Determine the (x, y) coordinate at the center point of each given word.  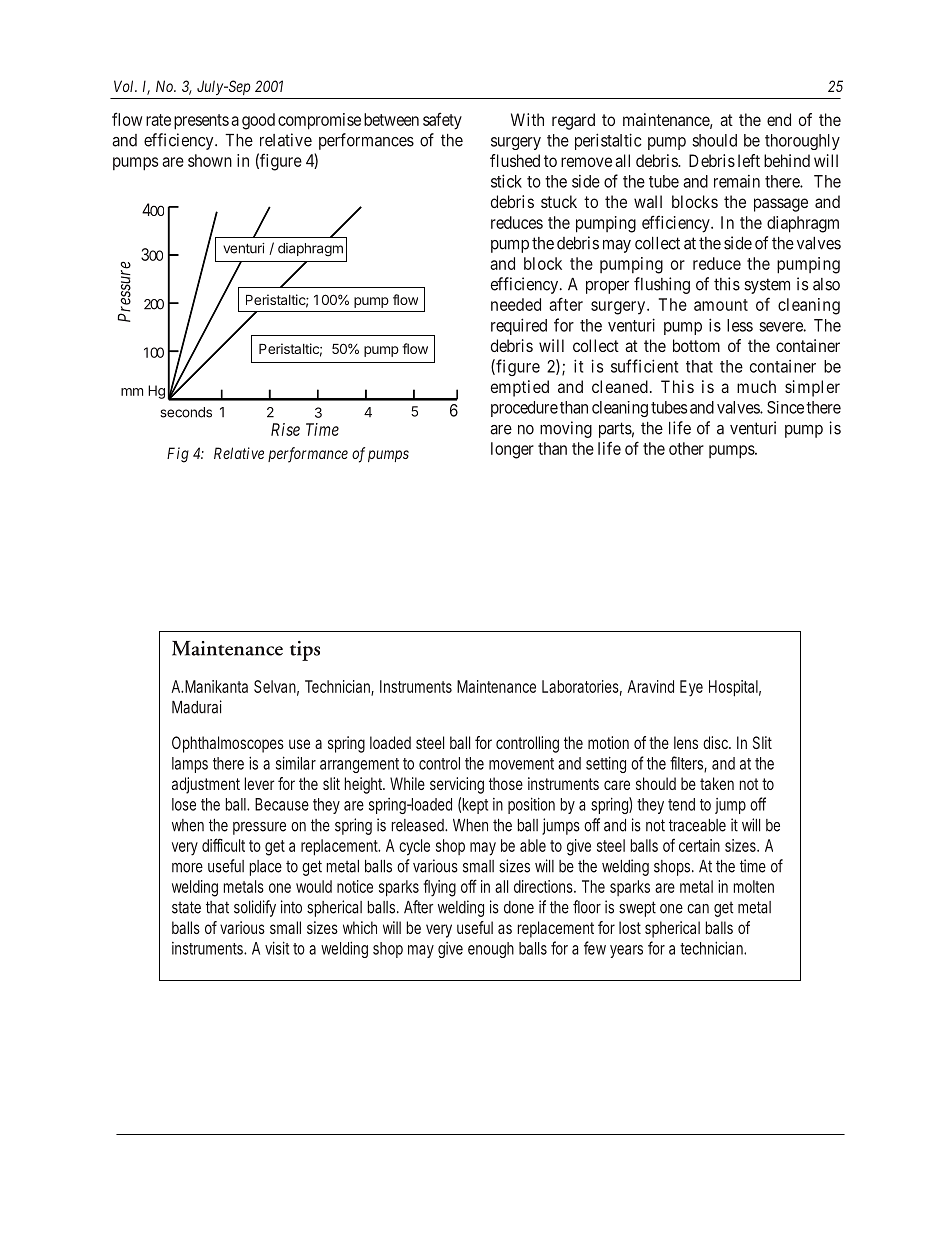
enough (491, 950)
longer (512, 450)
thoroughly (802, 142)
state (186, 907)
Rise (285, 429)
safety (442, 121)
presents (201, 122)
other (686, 448)
